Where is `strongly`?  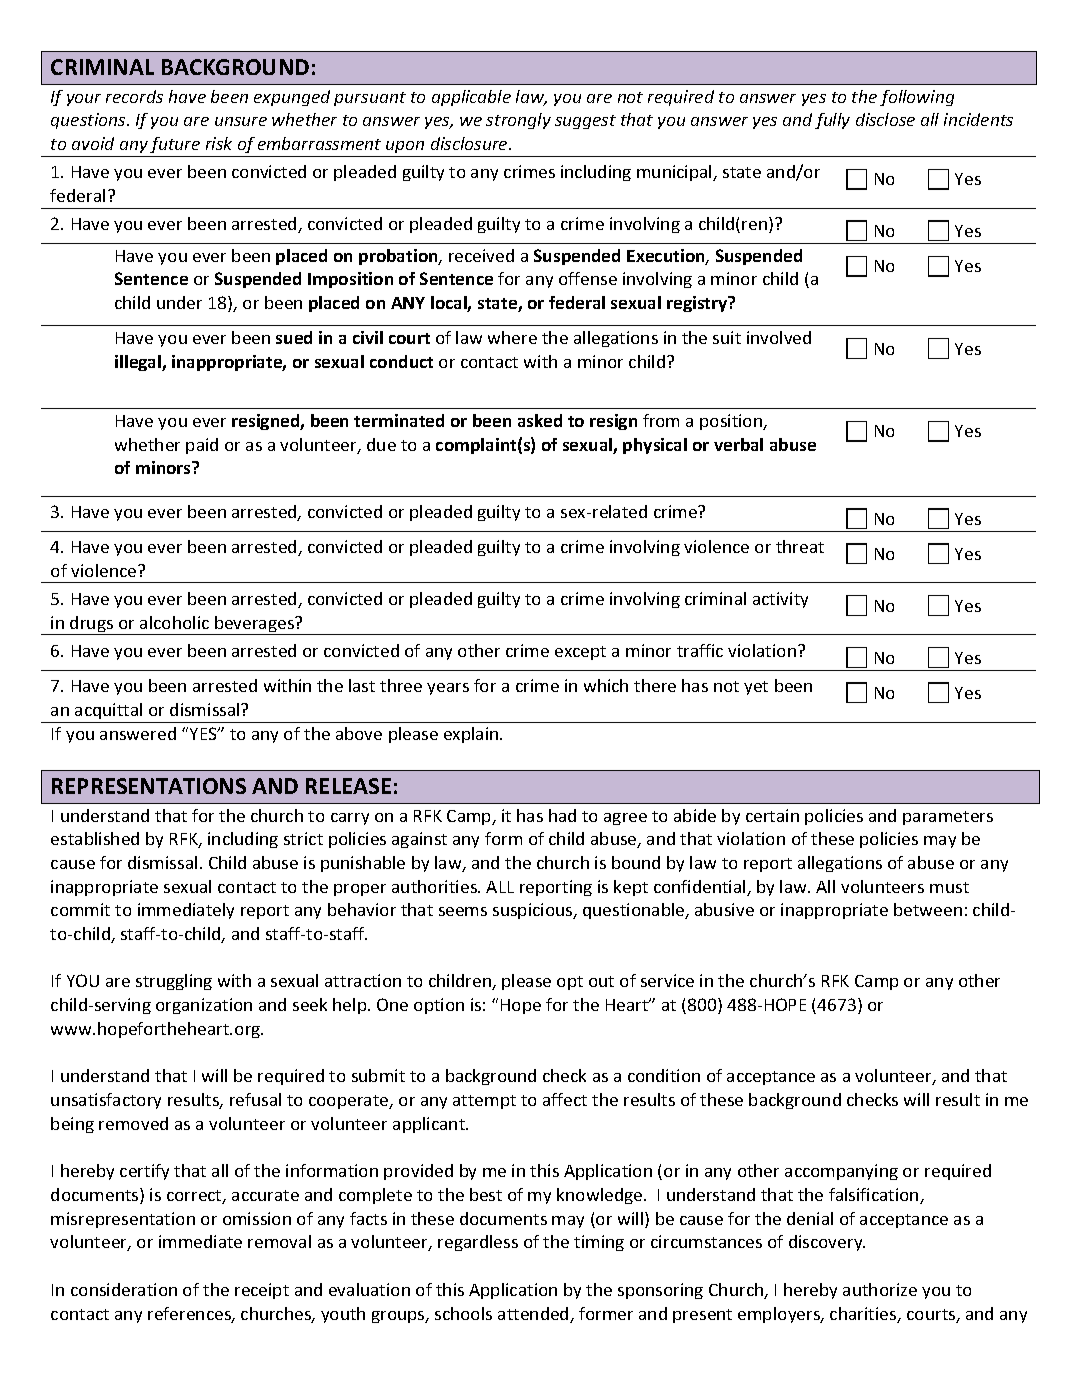 strongly is located at coordinates (518, 121).
